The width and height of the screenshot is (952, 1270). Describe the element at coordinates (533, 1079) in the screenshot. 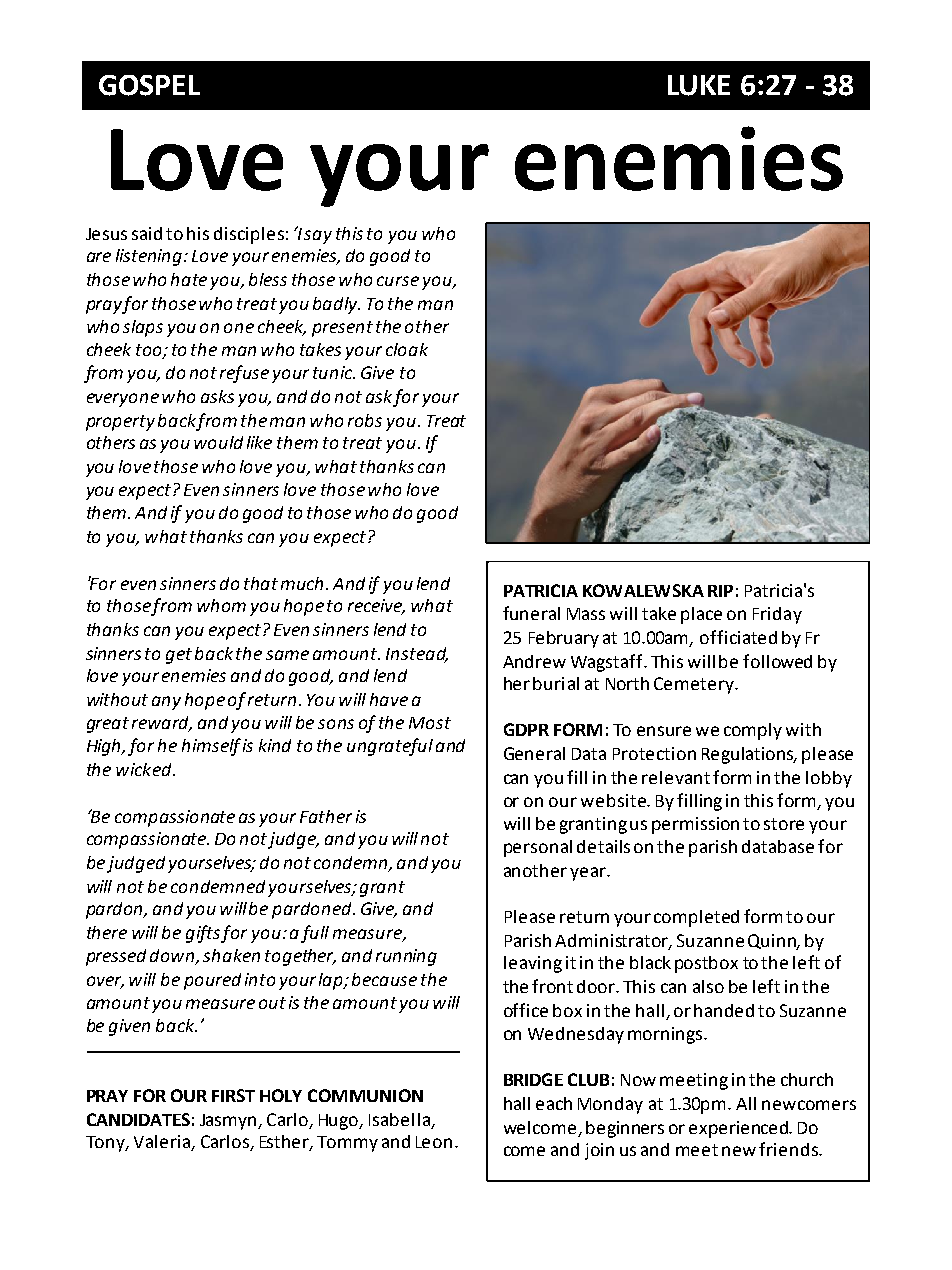

I see `BRIDGE` at that location.
